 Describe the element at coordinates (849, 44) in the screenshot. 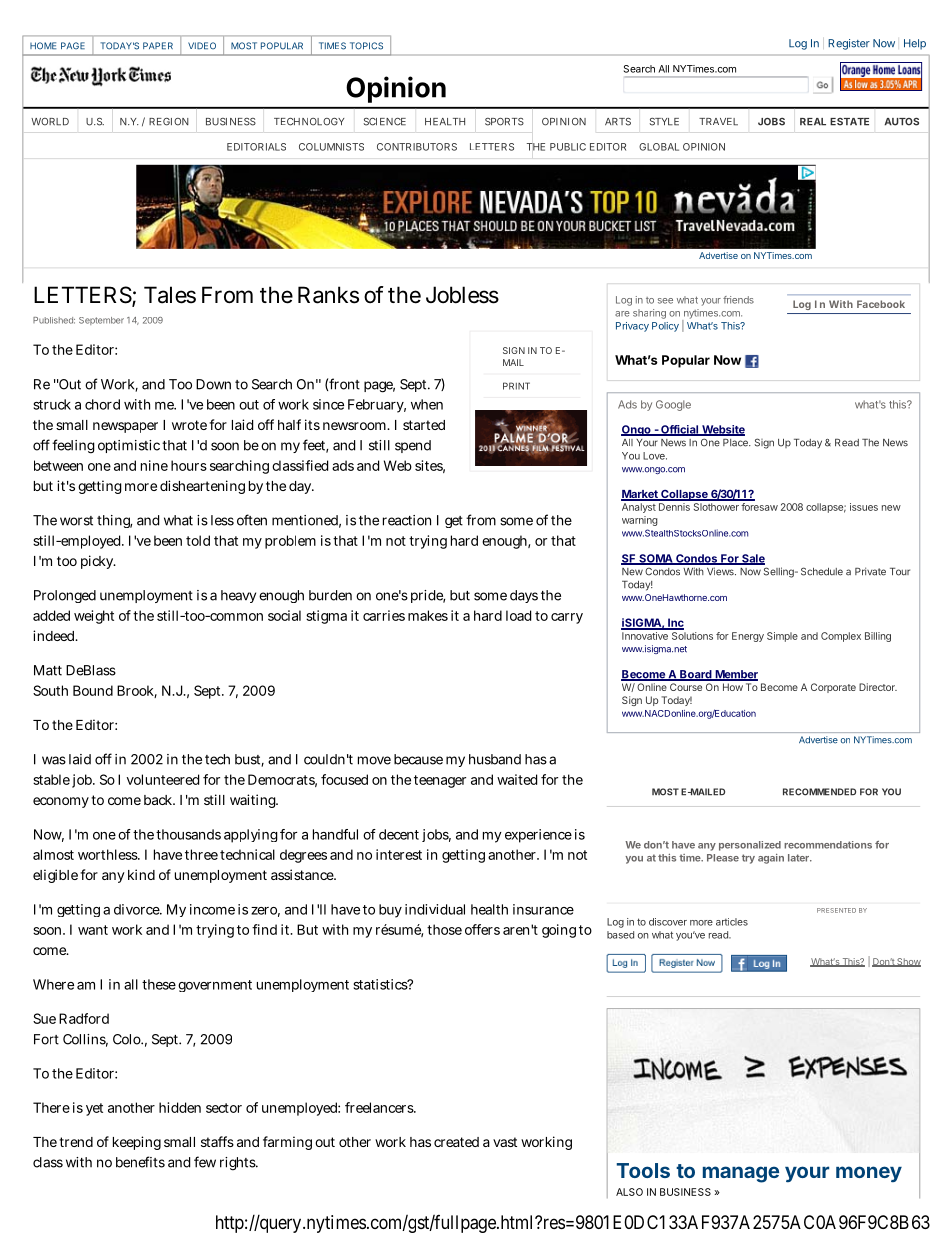

I see `Register` at that location.
